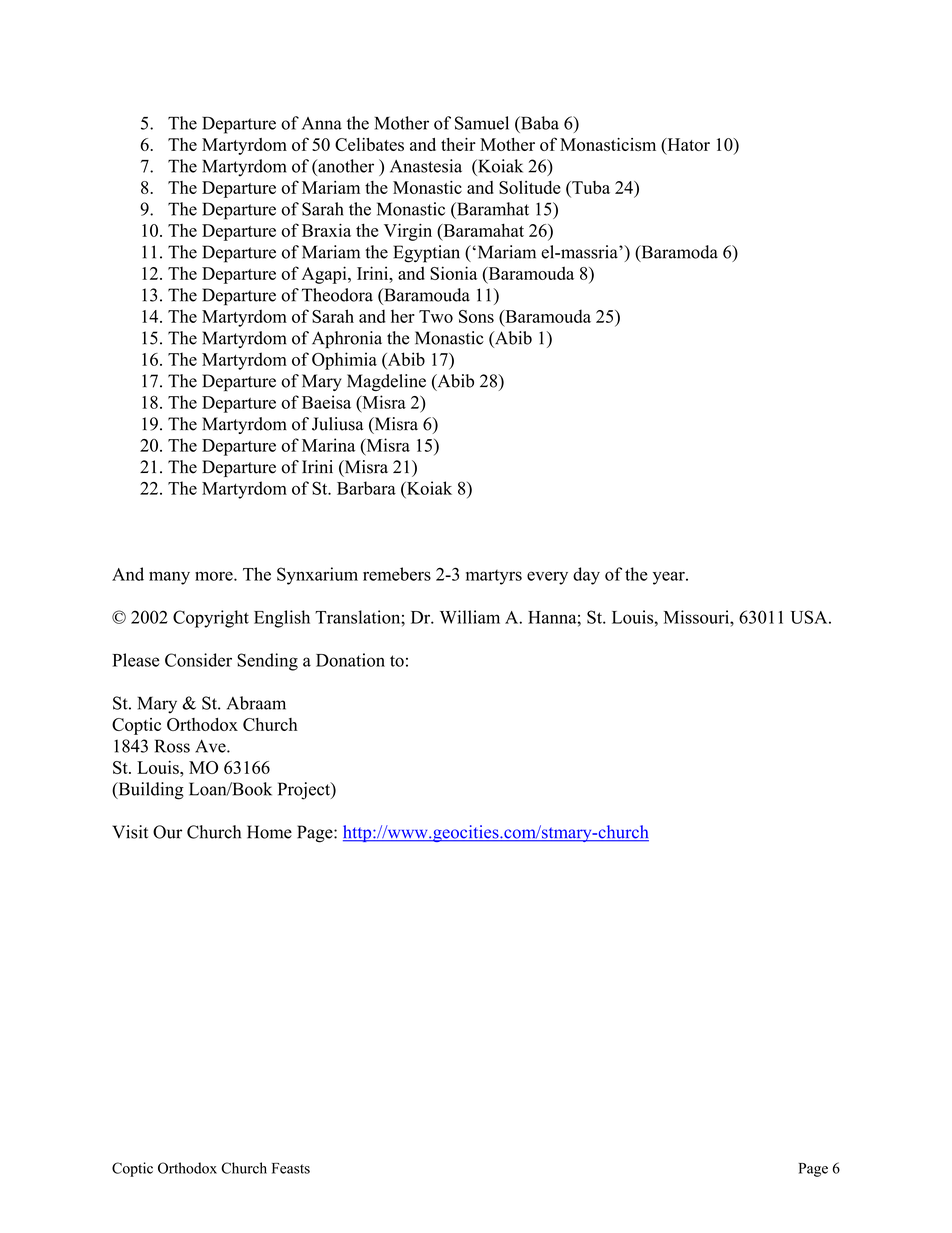 The image size is (952, 1233). What do you see at coordinates (547, 578) in the screenshot?
I see `every` at bounding box center [547, 578].
